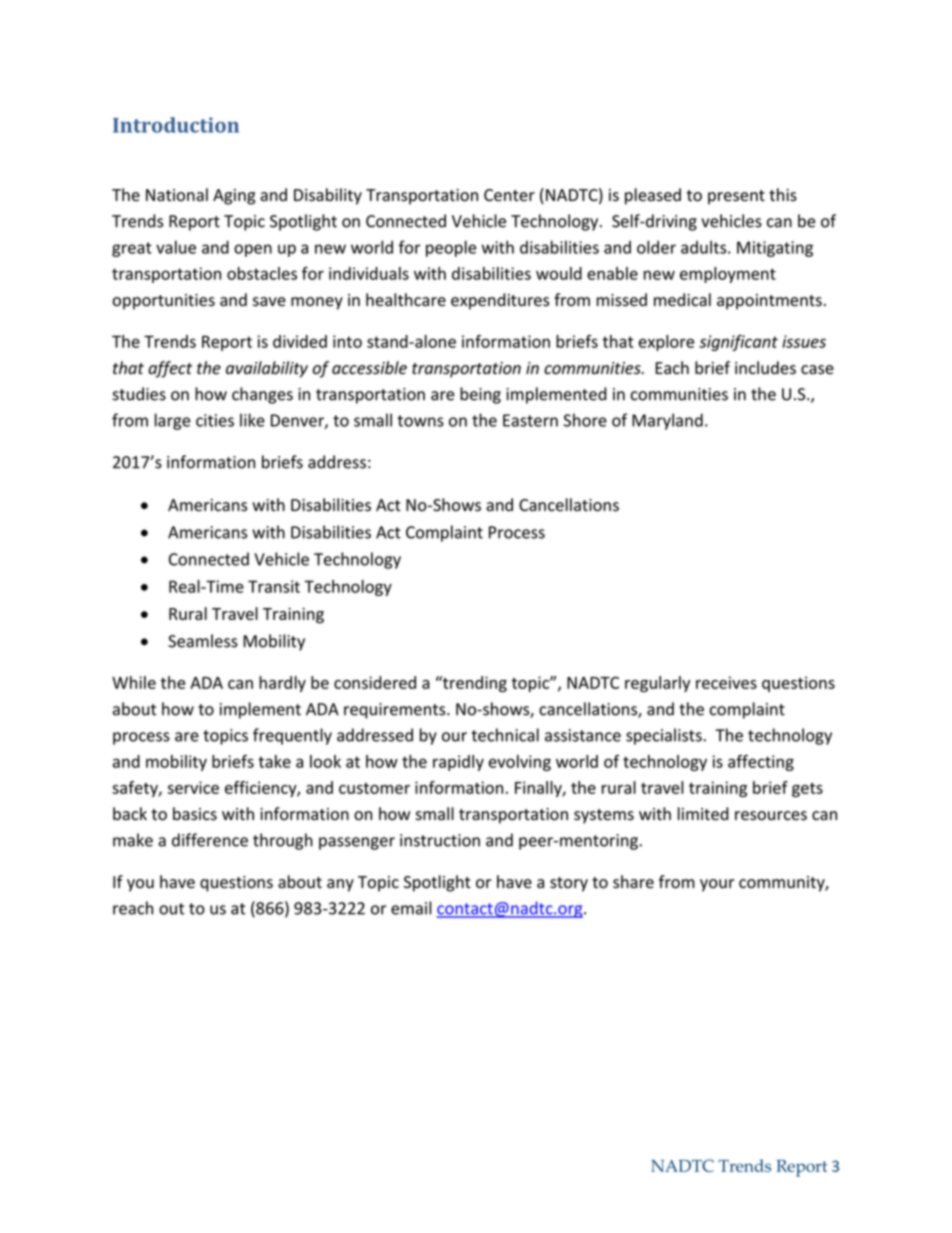 The height and width of the screenshot is (1233, 952). Describe the element at coordinates (726, 682) in the screenshot. I see `receives` at that location.
